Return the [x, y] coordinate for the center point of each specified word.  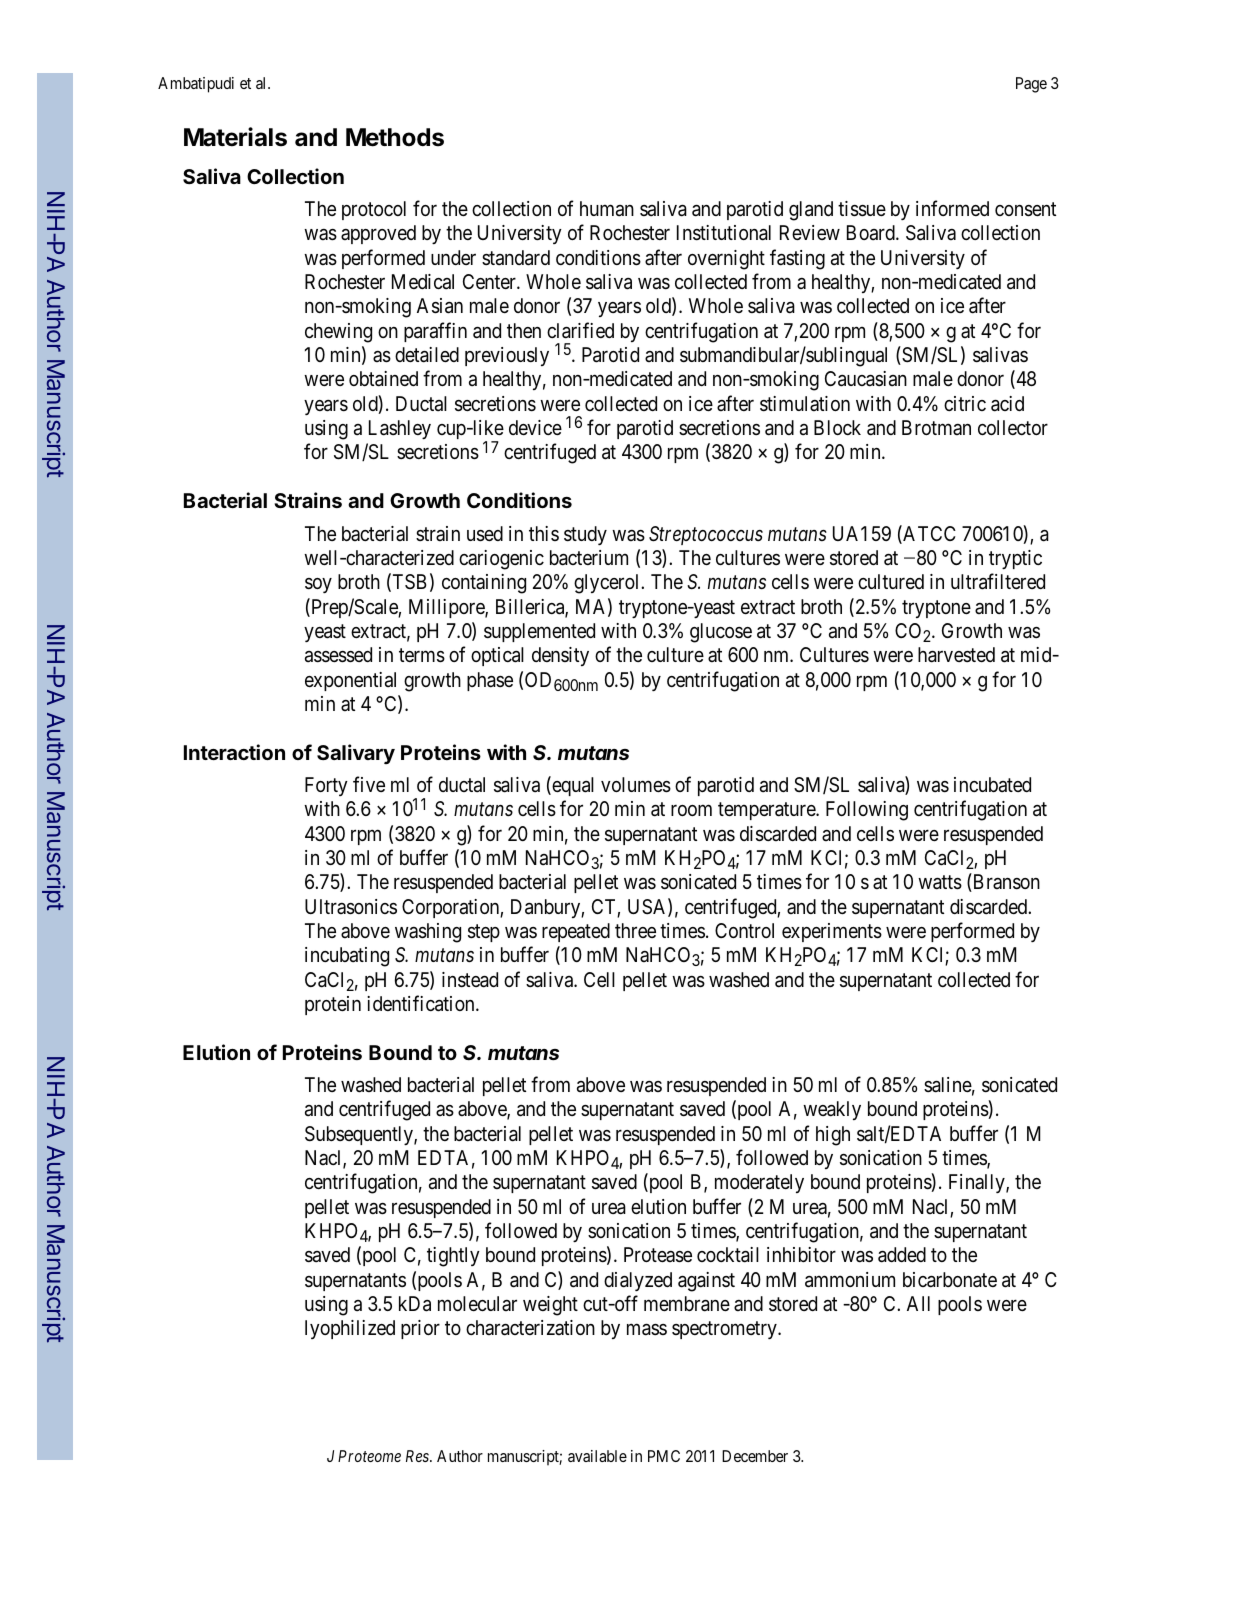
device [535, 427]
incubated [992, 785]
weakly [832, 1110]
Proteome [369, 1456]
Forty [326, 786]
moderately [759, 1183]
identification [422, 1003]
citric [965, 403]
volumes [636, 785]
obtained [383, 379]
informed [952, 208]
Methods [395, 137]
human [607, 209]
